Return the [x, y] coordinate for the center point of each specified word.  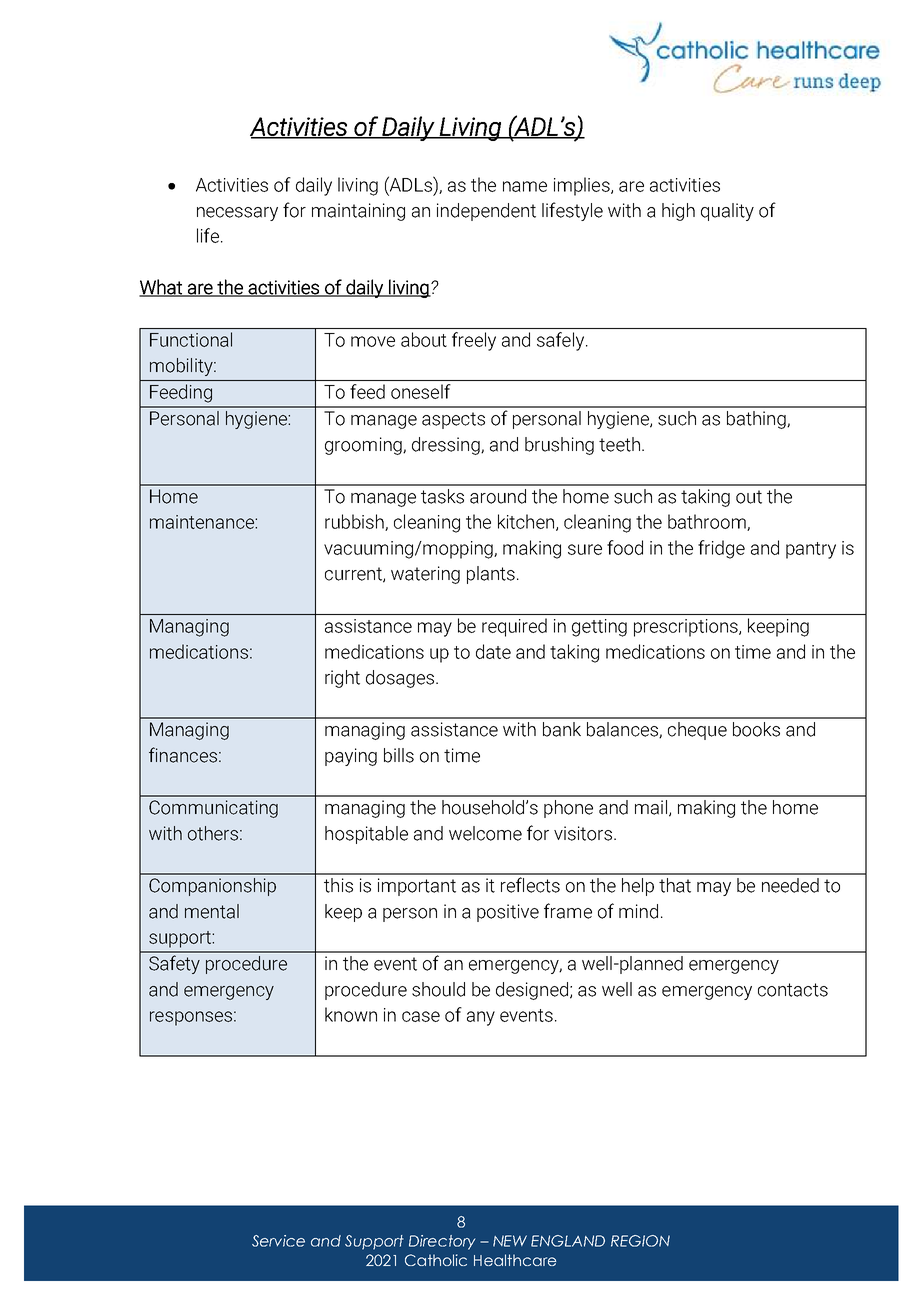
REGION [640, 1241]
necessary [237, 214]
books [756, 729]
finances [183, 755]
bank [562, 729]
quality [727, 212]
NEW [510, 1241]
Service [278, 1241]
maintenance [203, 522]
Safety [174, 964]
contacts [793, 990]
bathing [757, 420]
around [498, 496]
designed [532, 991]
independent [486, 212]
